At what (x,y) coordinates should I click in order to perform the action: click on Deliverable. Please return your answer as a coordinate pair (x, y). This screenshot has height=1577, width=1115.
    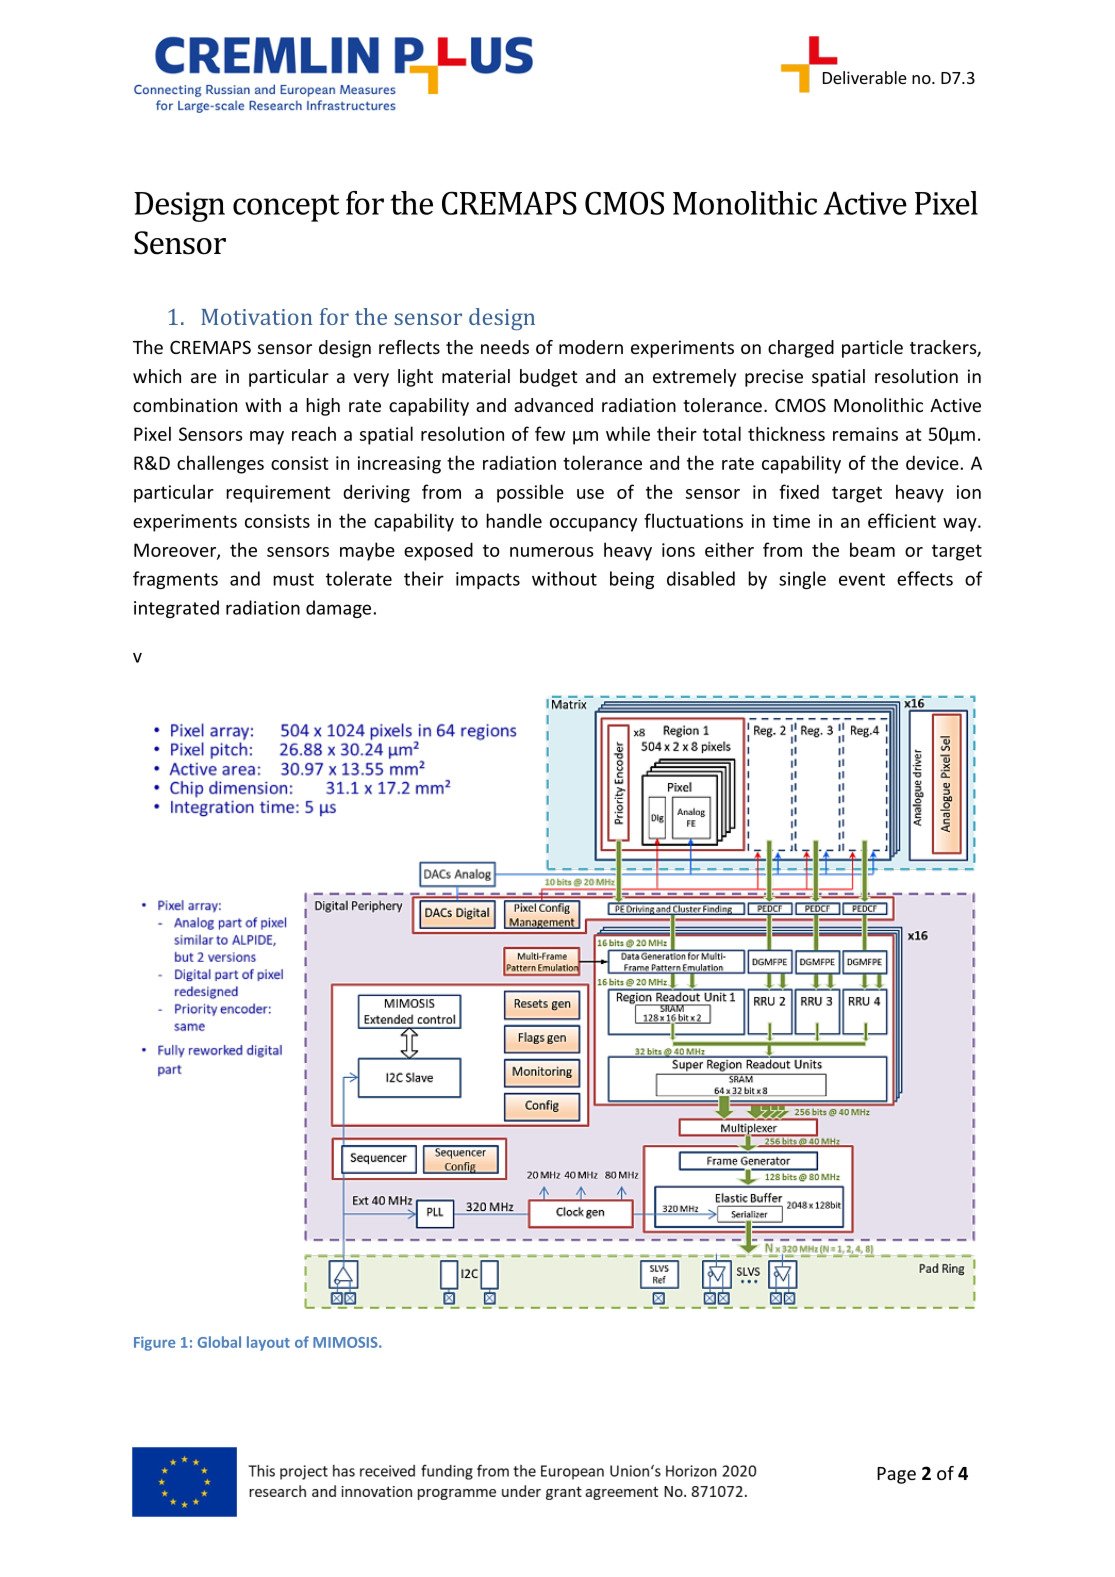
    Looking at the image, I should click on (865, 77).
